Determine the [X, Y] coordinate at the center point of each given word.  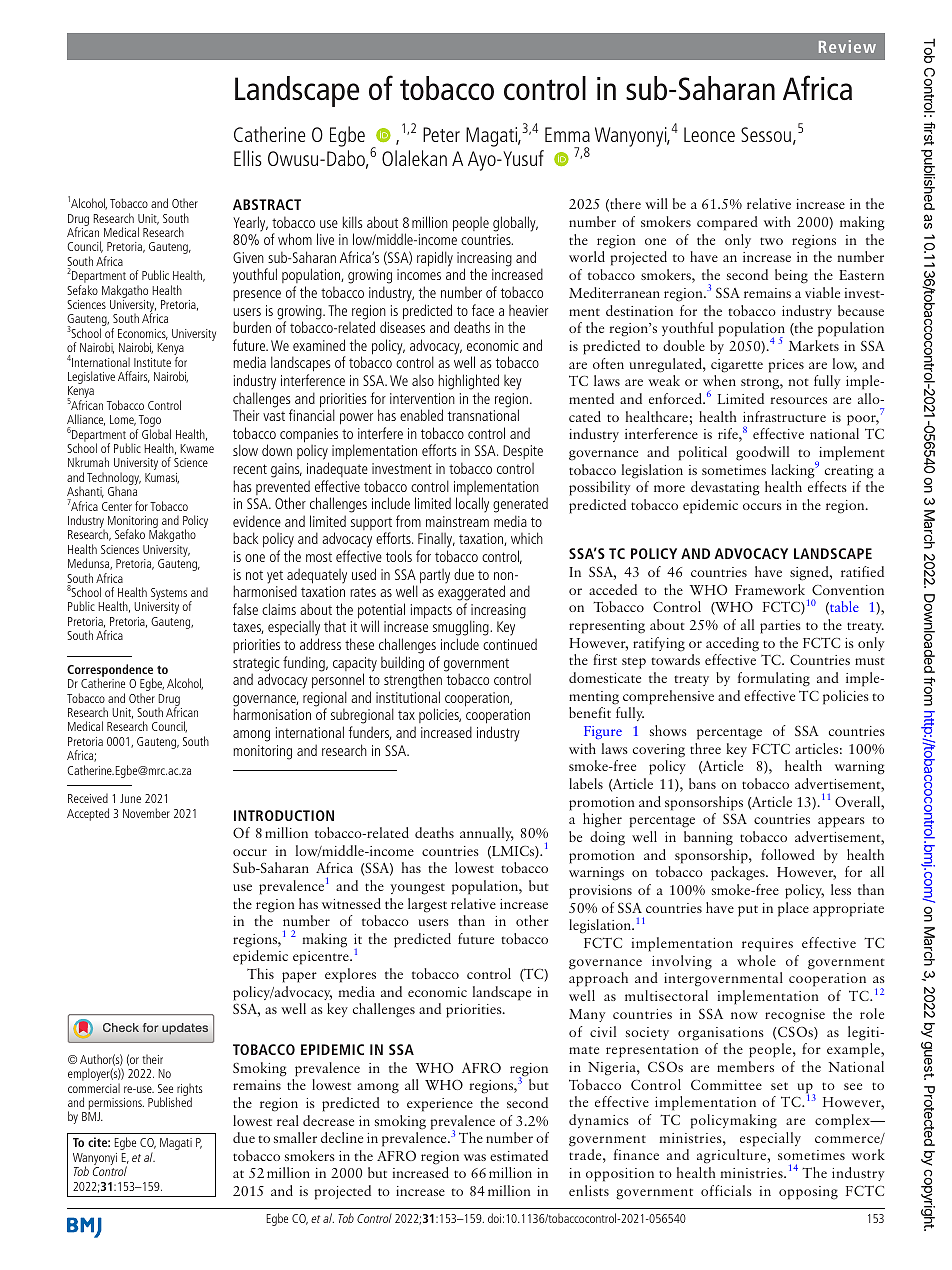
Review [847, 46]
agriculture [733, 1156]
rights [189, 1090]
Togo [149, 422]
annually [487, 834]
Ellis [248, 158]
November [146, 813]
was [475, 1157]
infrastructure [784, 416]
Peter [441, 134]
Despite [523, 452]
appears [841, 822]
